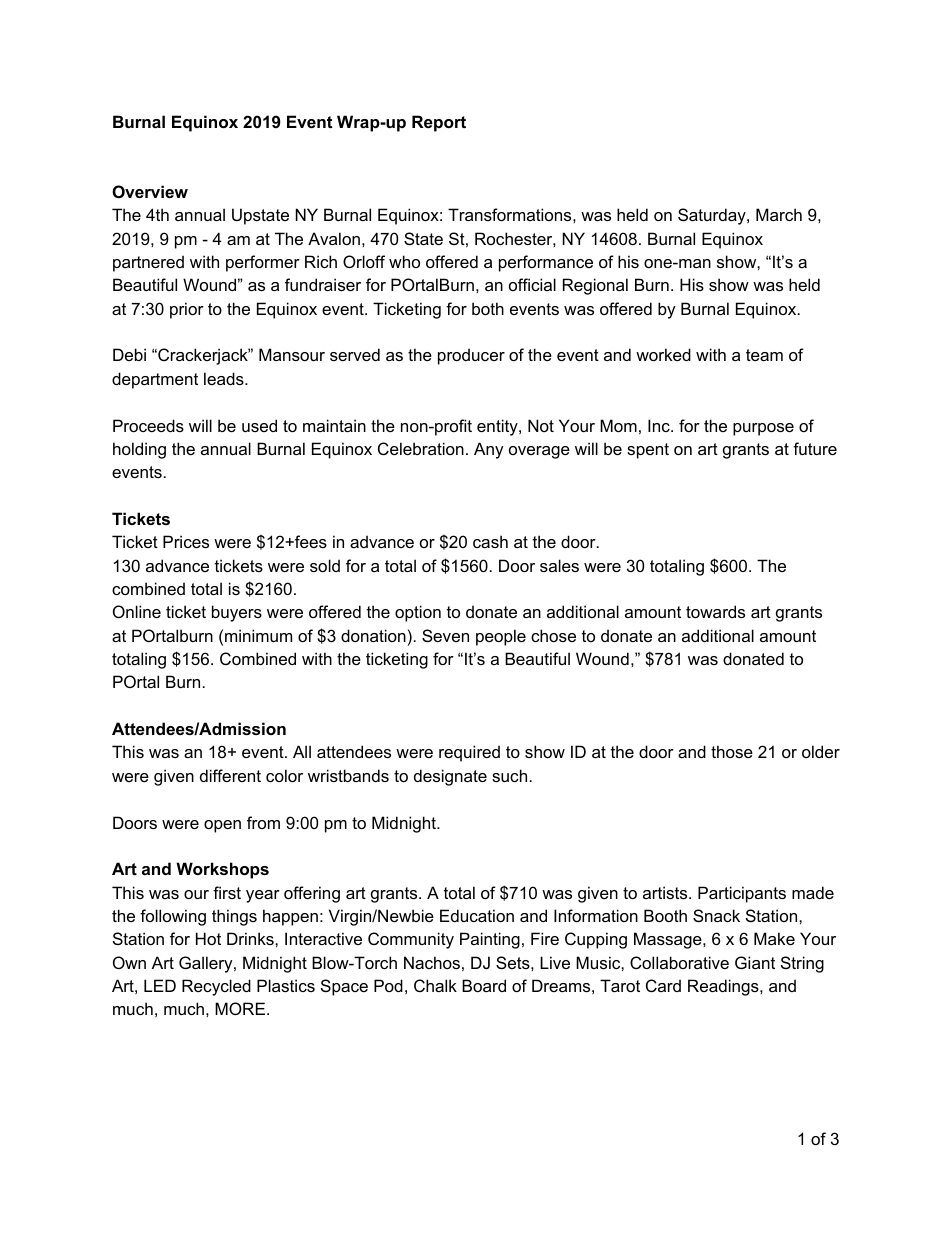 The width and height of the page is (952, 1233). Describe the element at coordinates (216, 987) in the page. I see `Recycled` at that location.
